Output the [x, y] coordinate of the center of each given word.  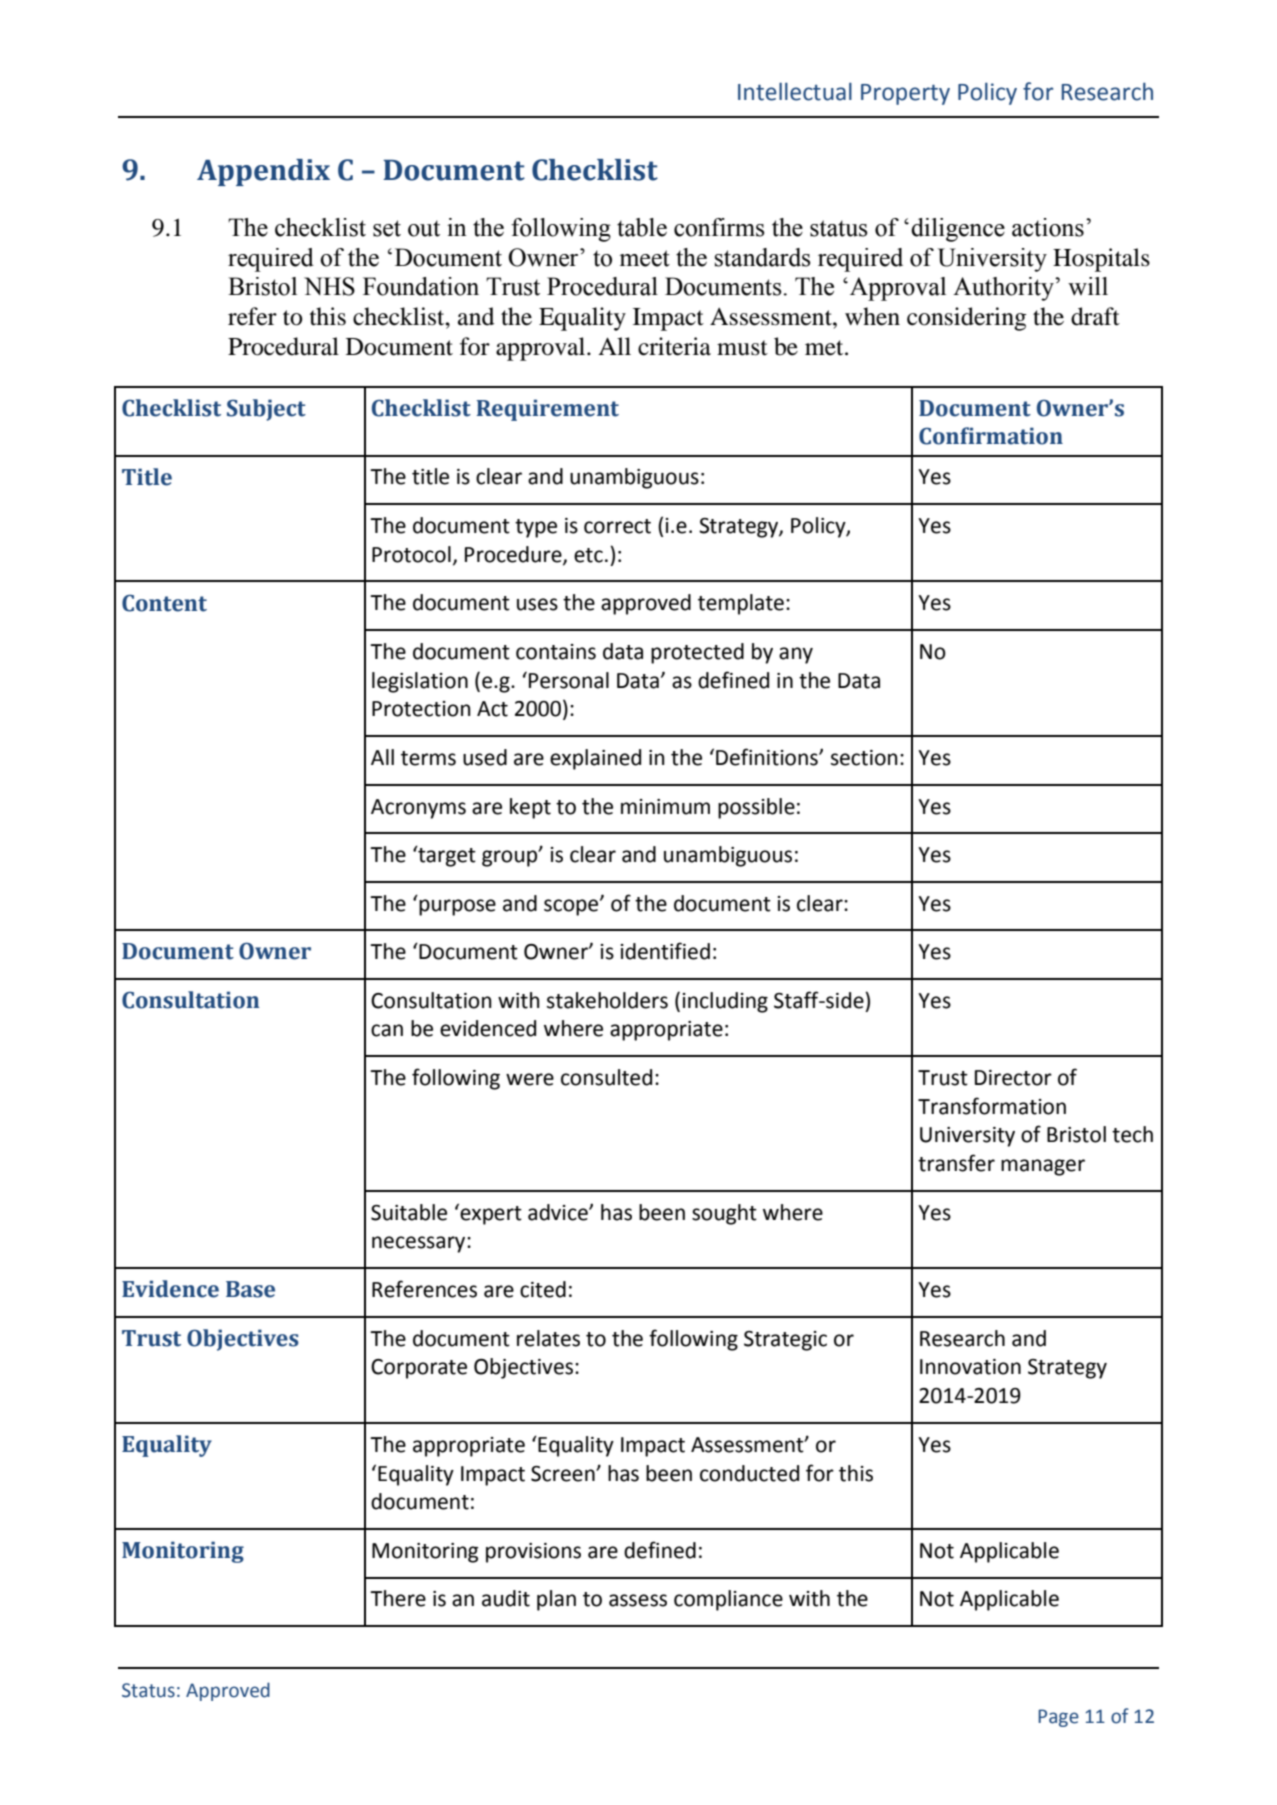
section [864, 758]
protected [697, 653]
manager [1043, 1167]
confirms [719, 227]
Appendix [263, 172]
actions [1048, 227]
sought [724, 1214]
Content [164, 603]
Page [1058, 1718]
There [398, 1598]
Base [250, 1289]
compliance [728, 1600]
